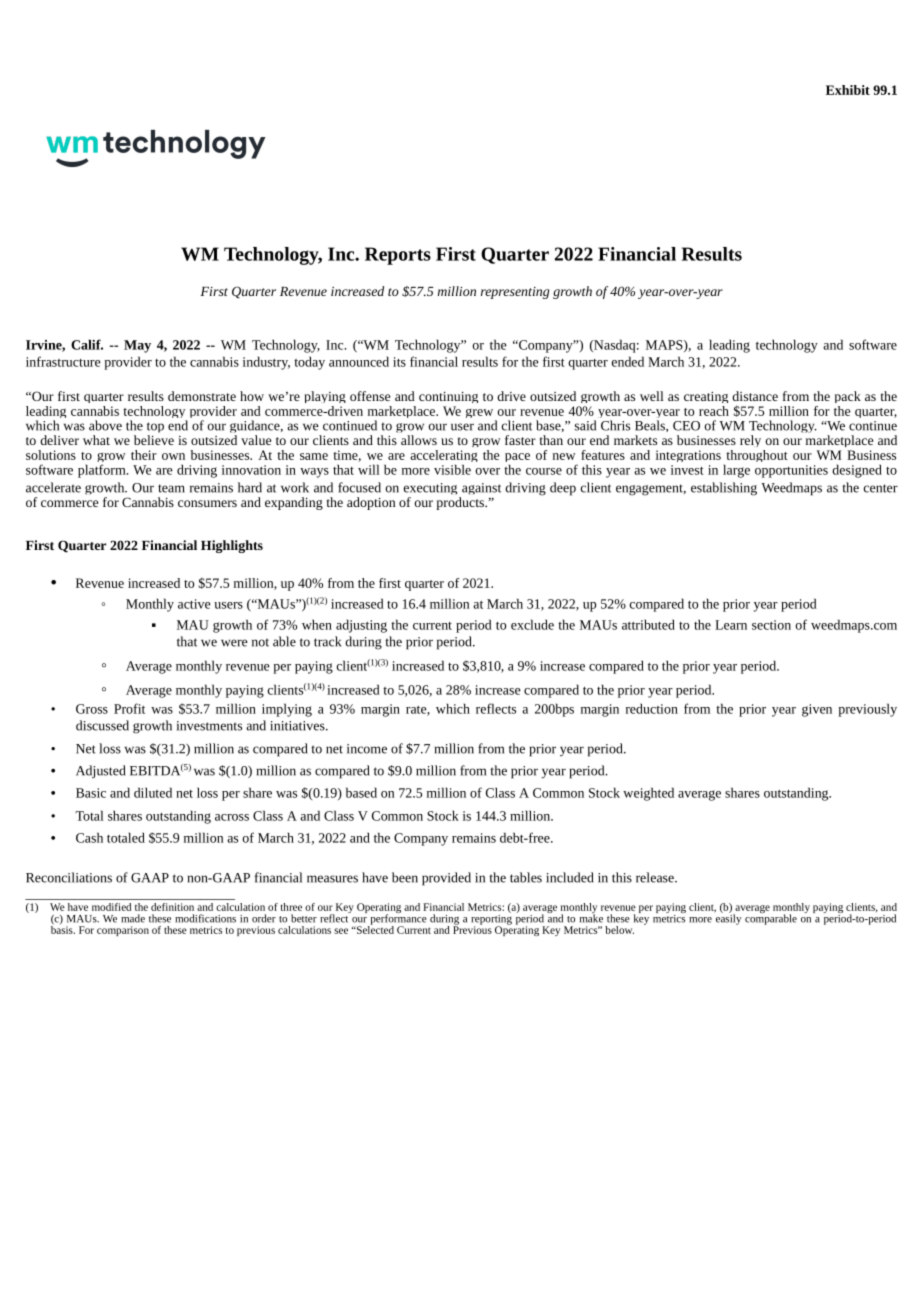 This screenshot has height=1308, width=924. What do you see at coordinates (532, 624) in the screenshot?
I see `exclude` at bounding box center [532, 624].
